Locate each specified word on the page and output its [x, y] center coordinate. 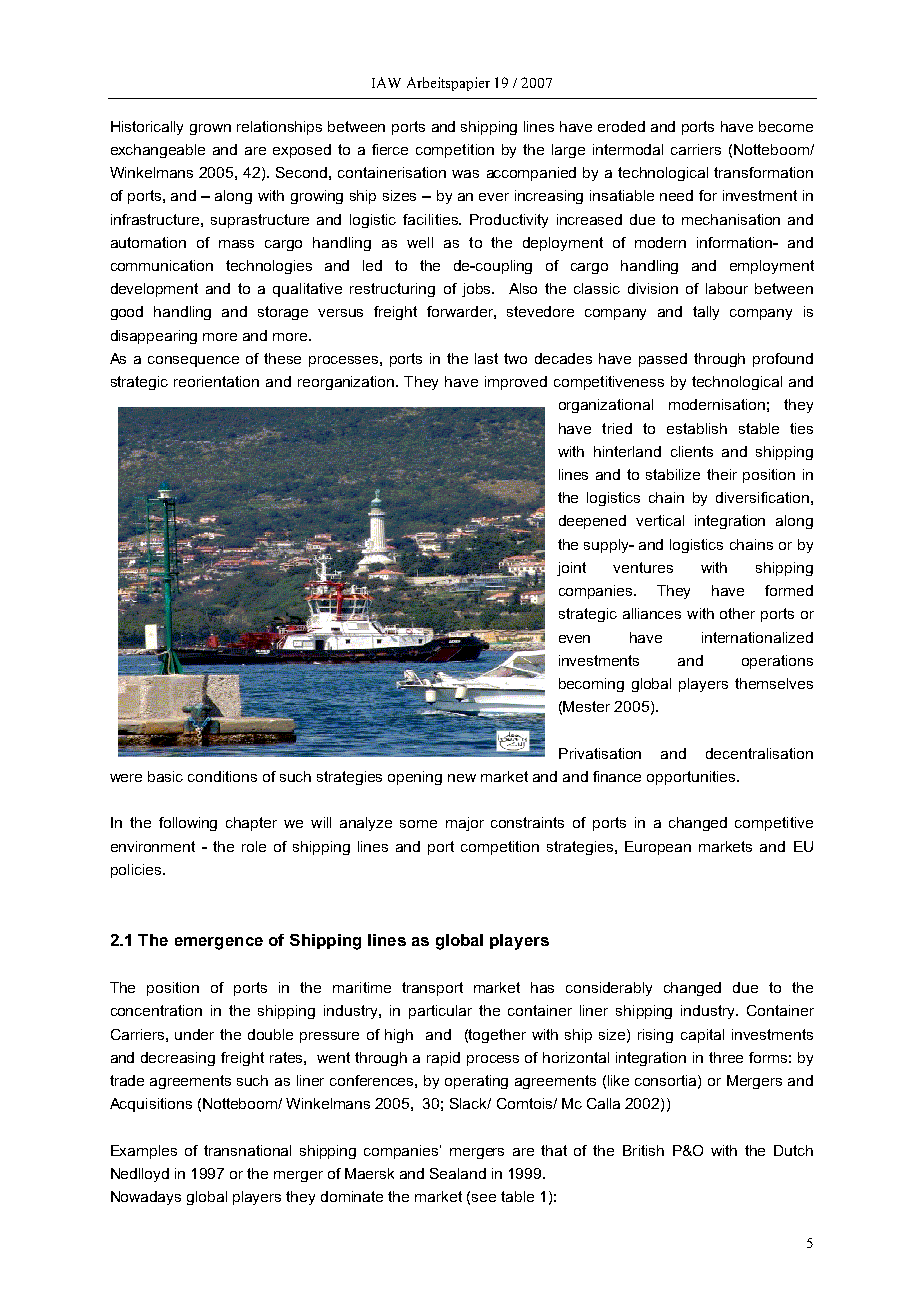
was [465, 174]
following [188, 824]
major [465, 824]
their [722, 474]
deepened [592, 522]
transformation [763, 172]
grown [210, 129]
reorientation [216, 381]
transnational [247, 1150]
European [658, 848]
